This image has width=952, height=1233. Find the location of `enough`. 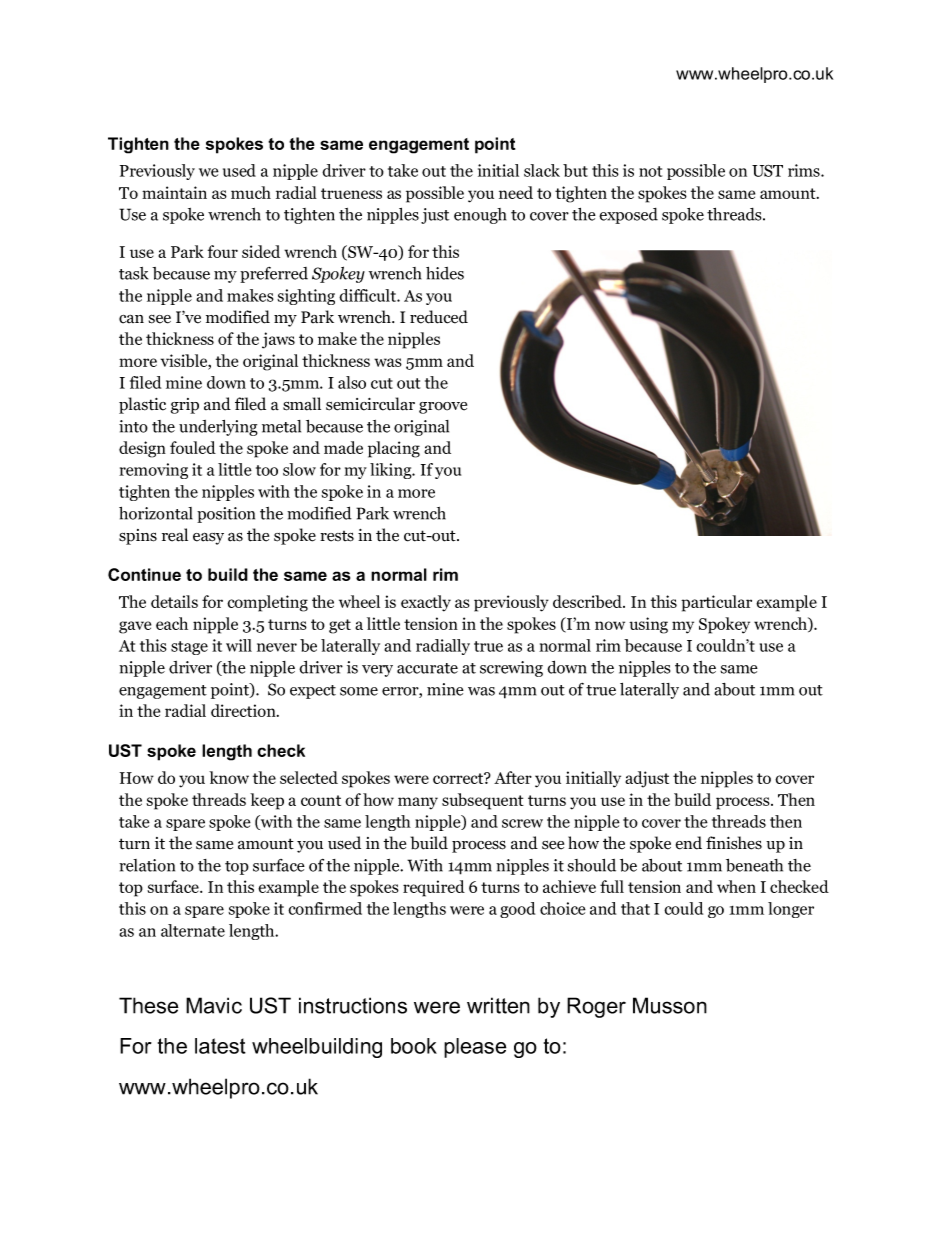

enough is located at coordinates (480, 216).
